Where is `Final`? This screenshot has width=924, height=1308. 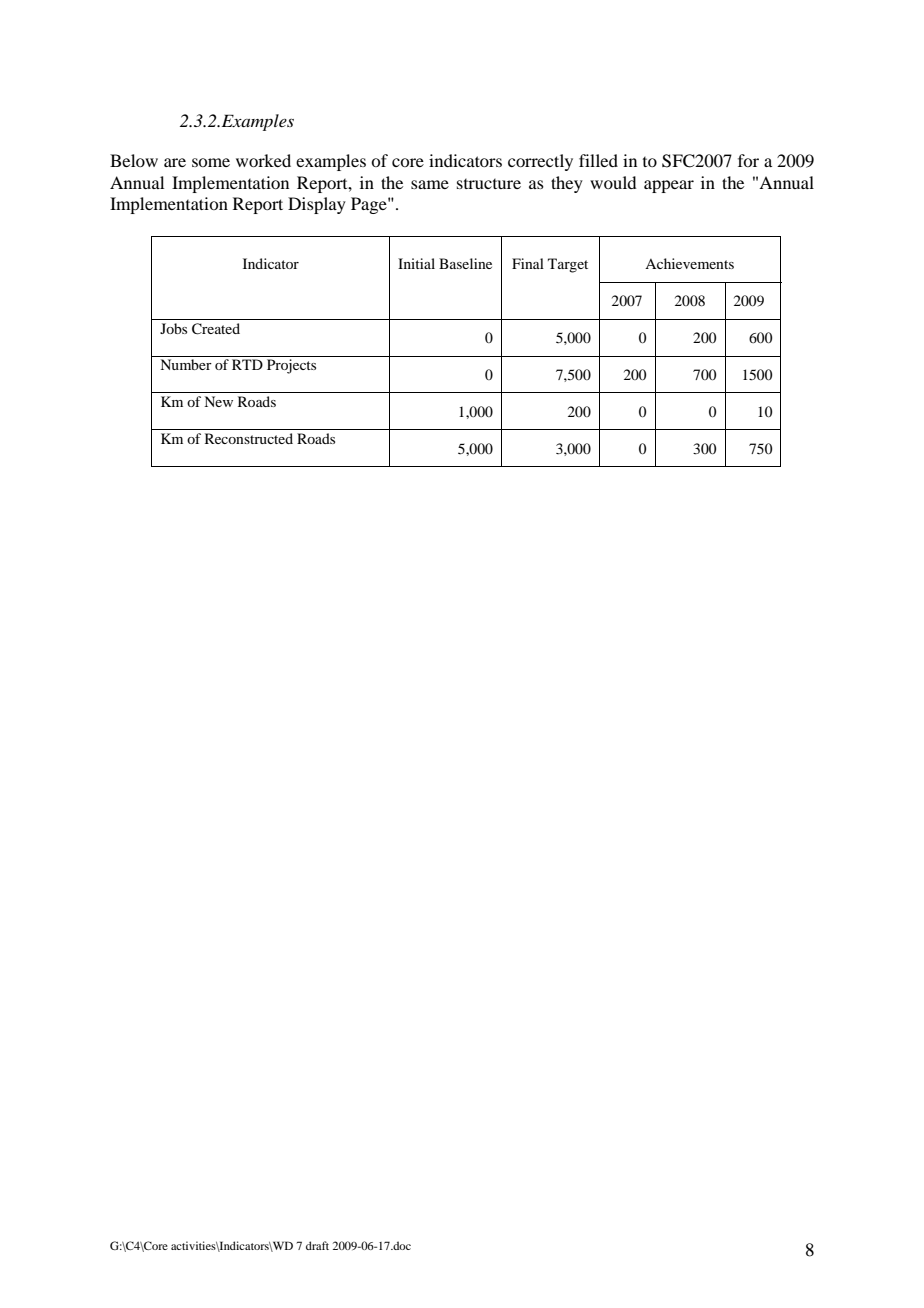
Final is located at coordinates (528, 263).
